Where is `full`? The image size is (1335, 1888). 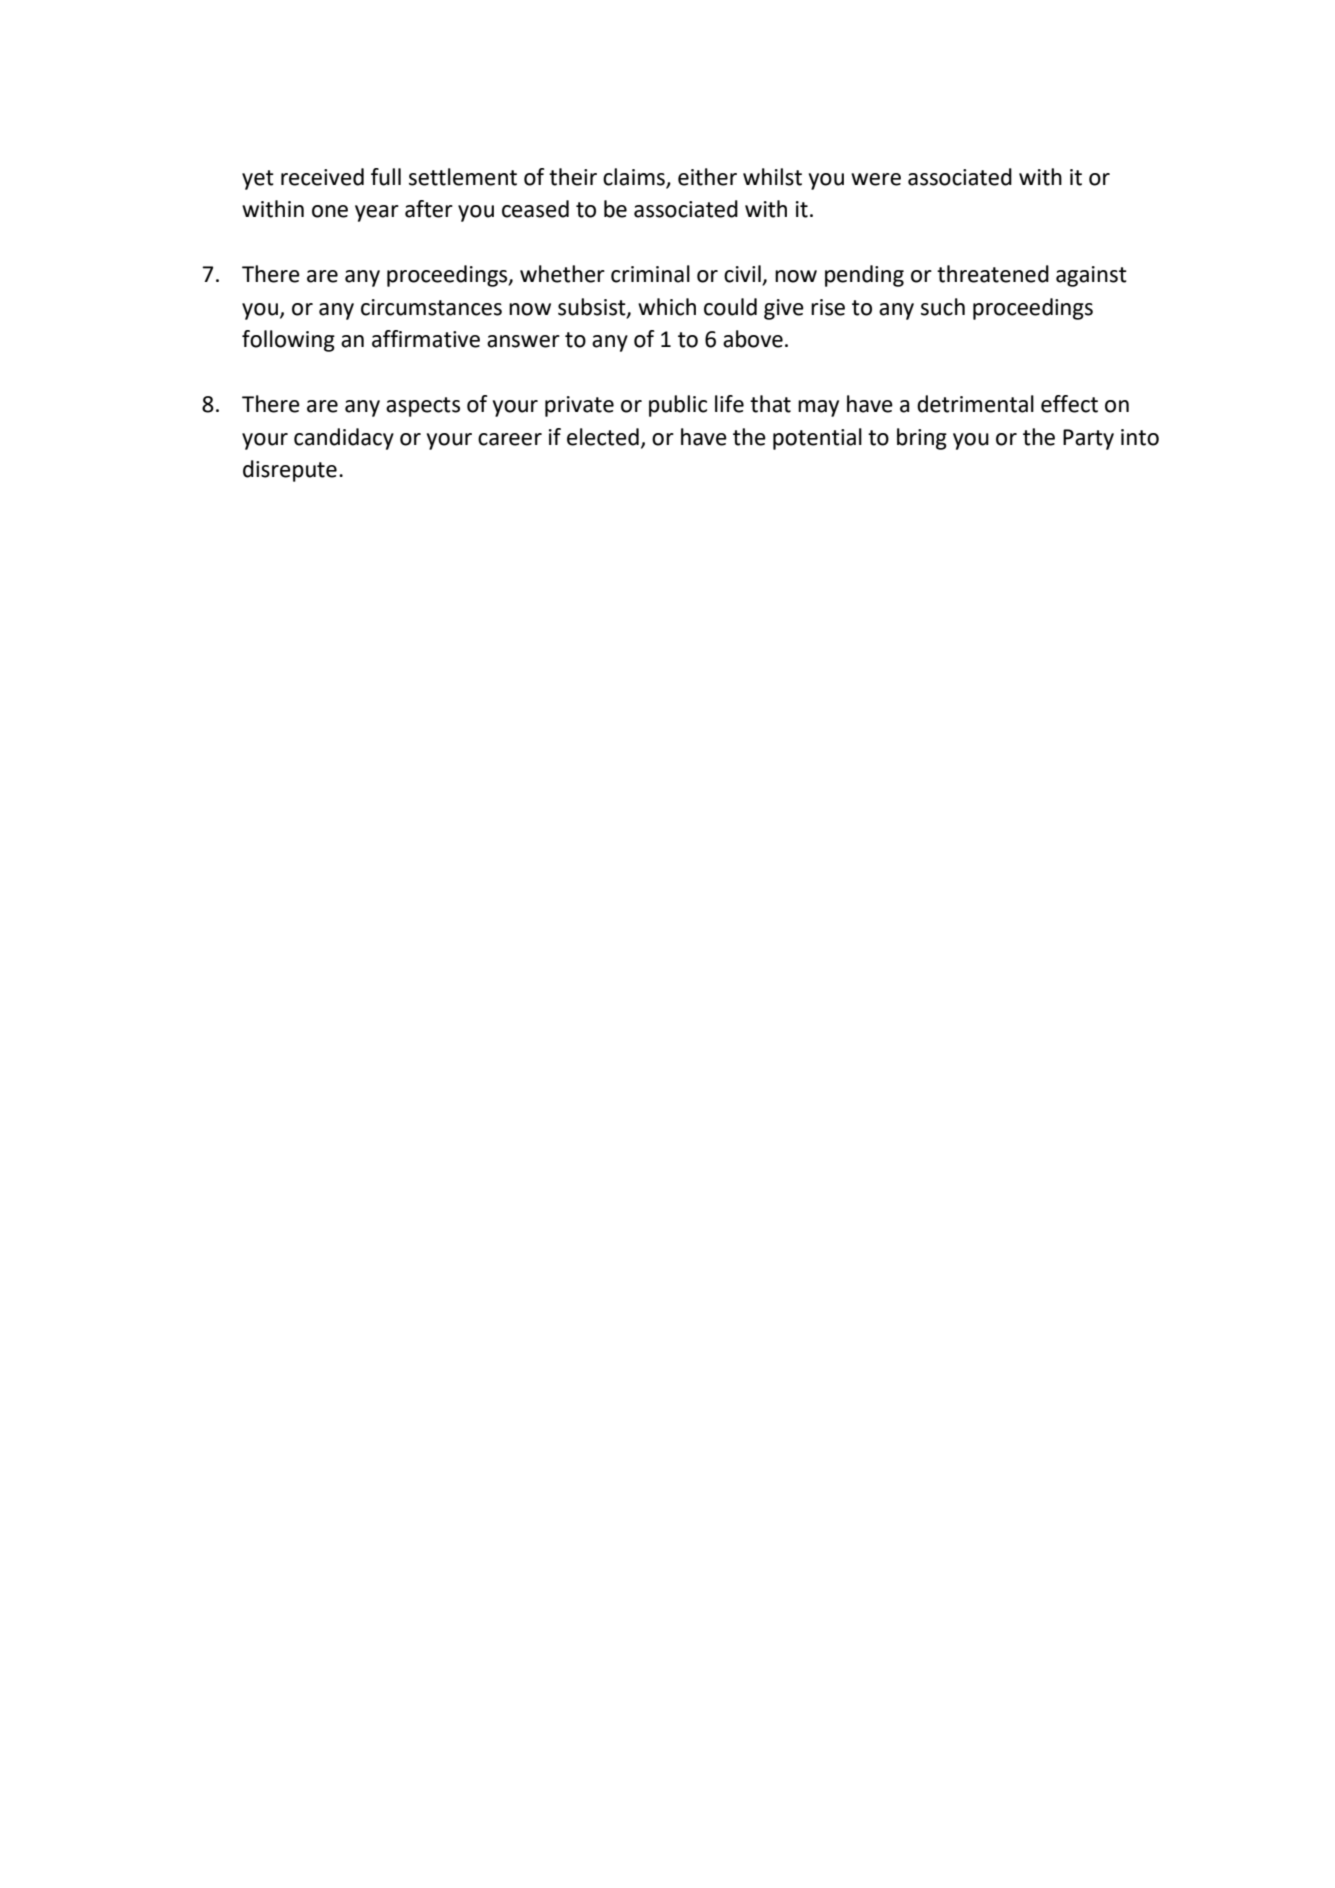
full is located at coordinates (386, 177).
